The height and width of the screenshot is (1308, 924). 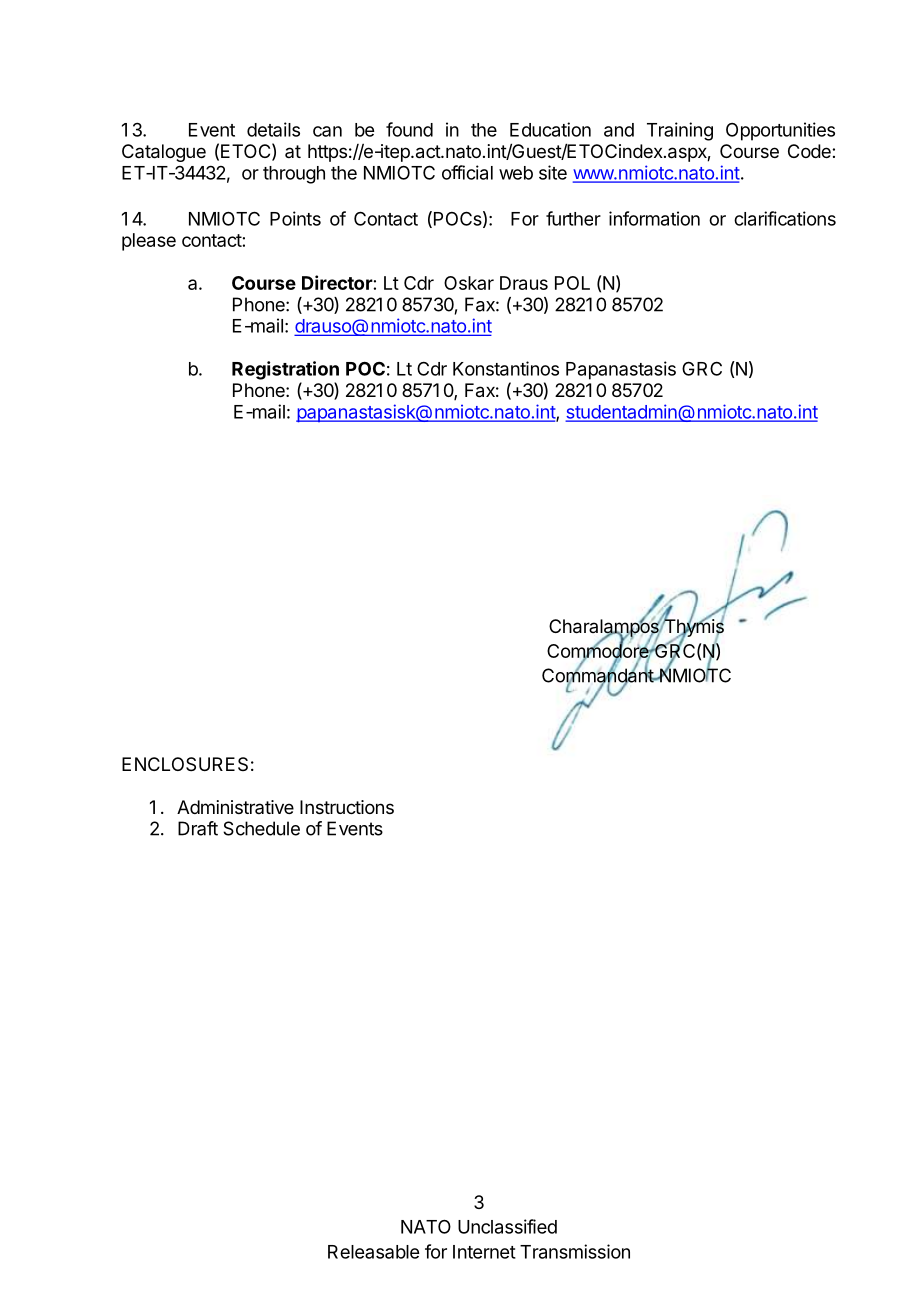 What do you see at coordinates (484, 1252) in the screenshot?
I see `Internet` at bounding box center [484, 1252].
